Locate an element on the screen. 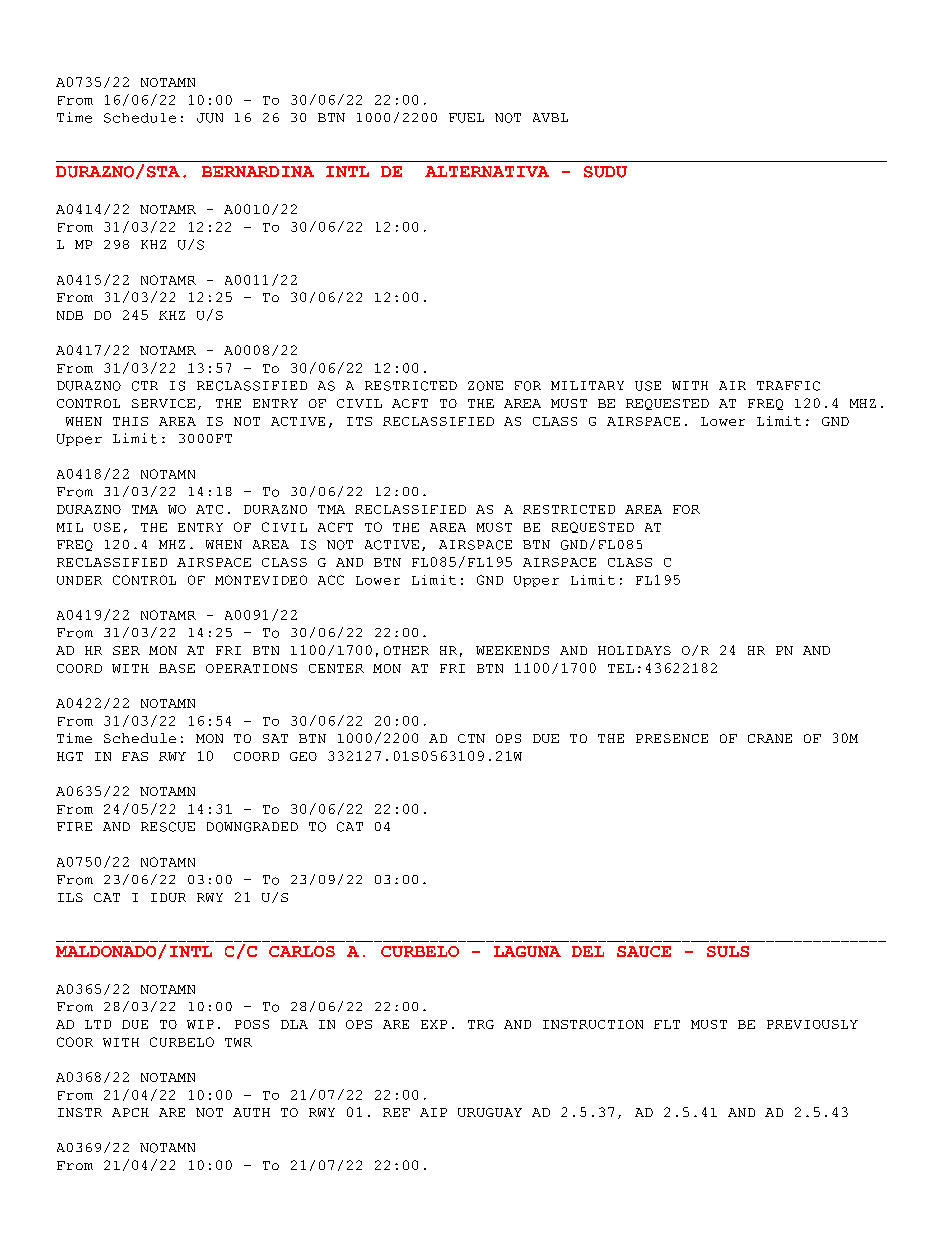 Image resolution: width=952 pixels, height=1233 pixels. FUEL is located at coordinates (466, 118).
